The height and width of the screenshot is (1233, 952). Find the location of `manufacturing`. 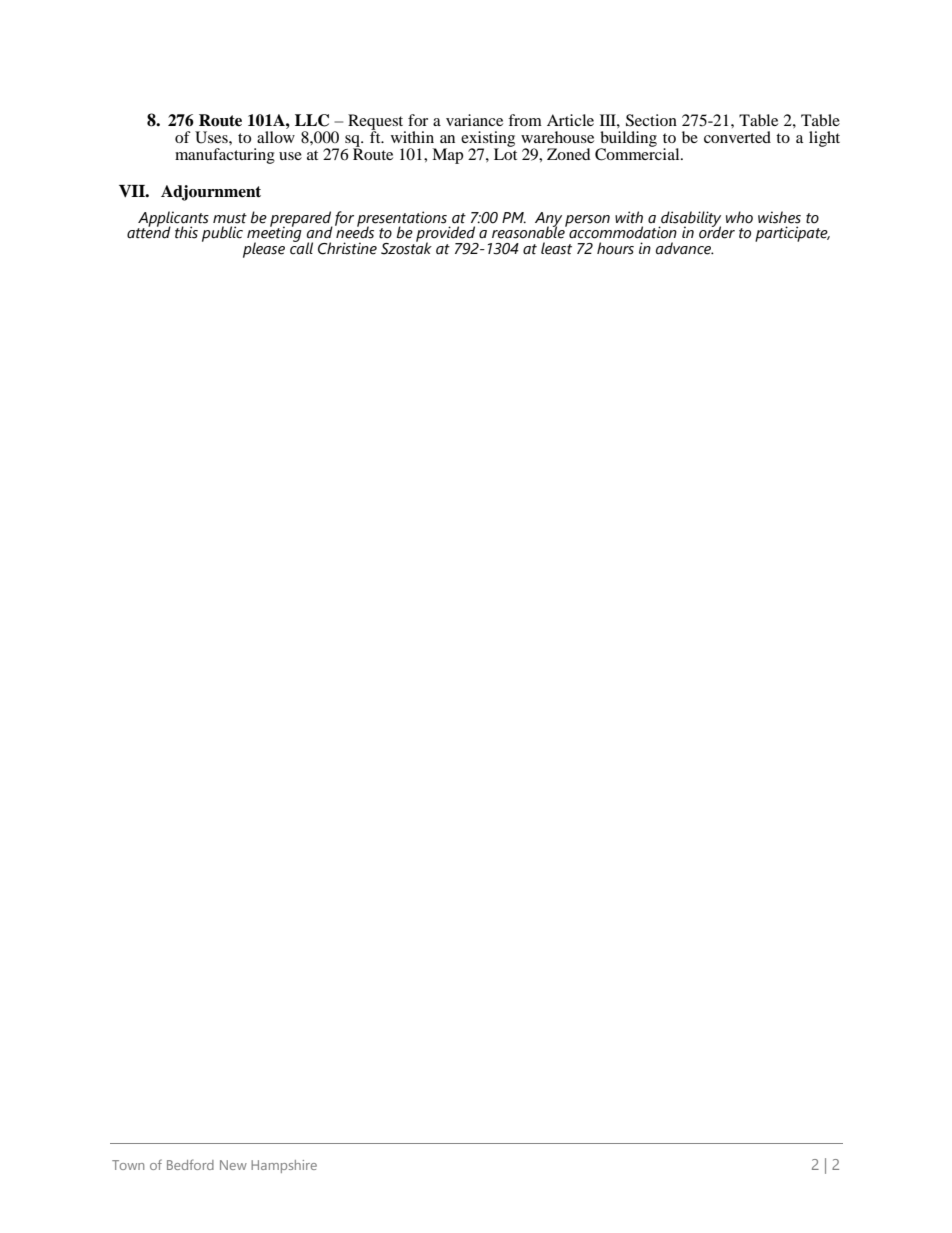

manufacturing is located at coordinates (225, 156).
